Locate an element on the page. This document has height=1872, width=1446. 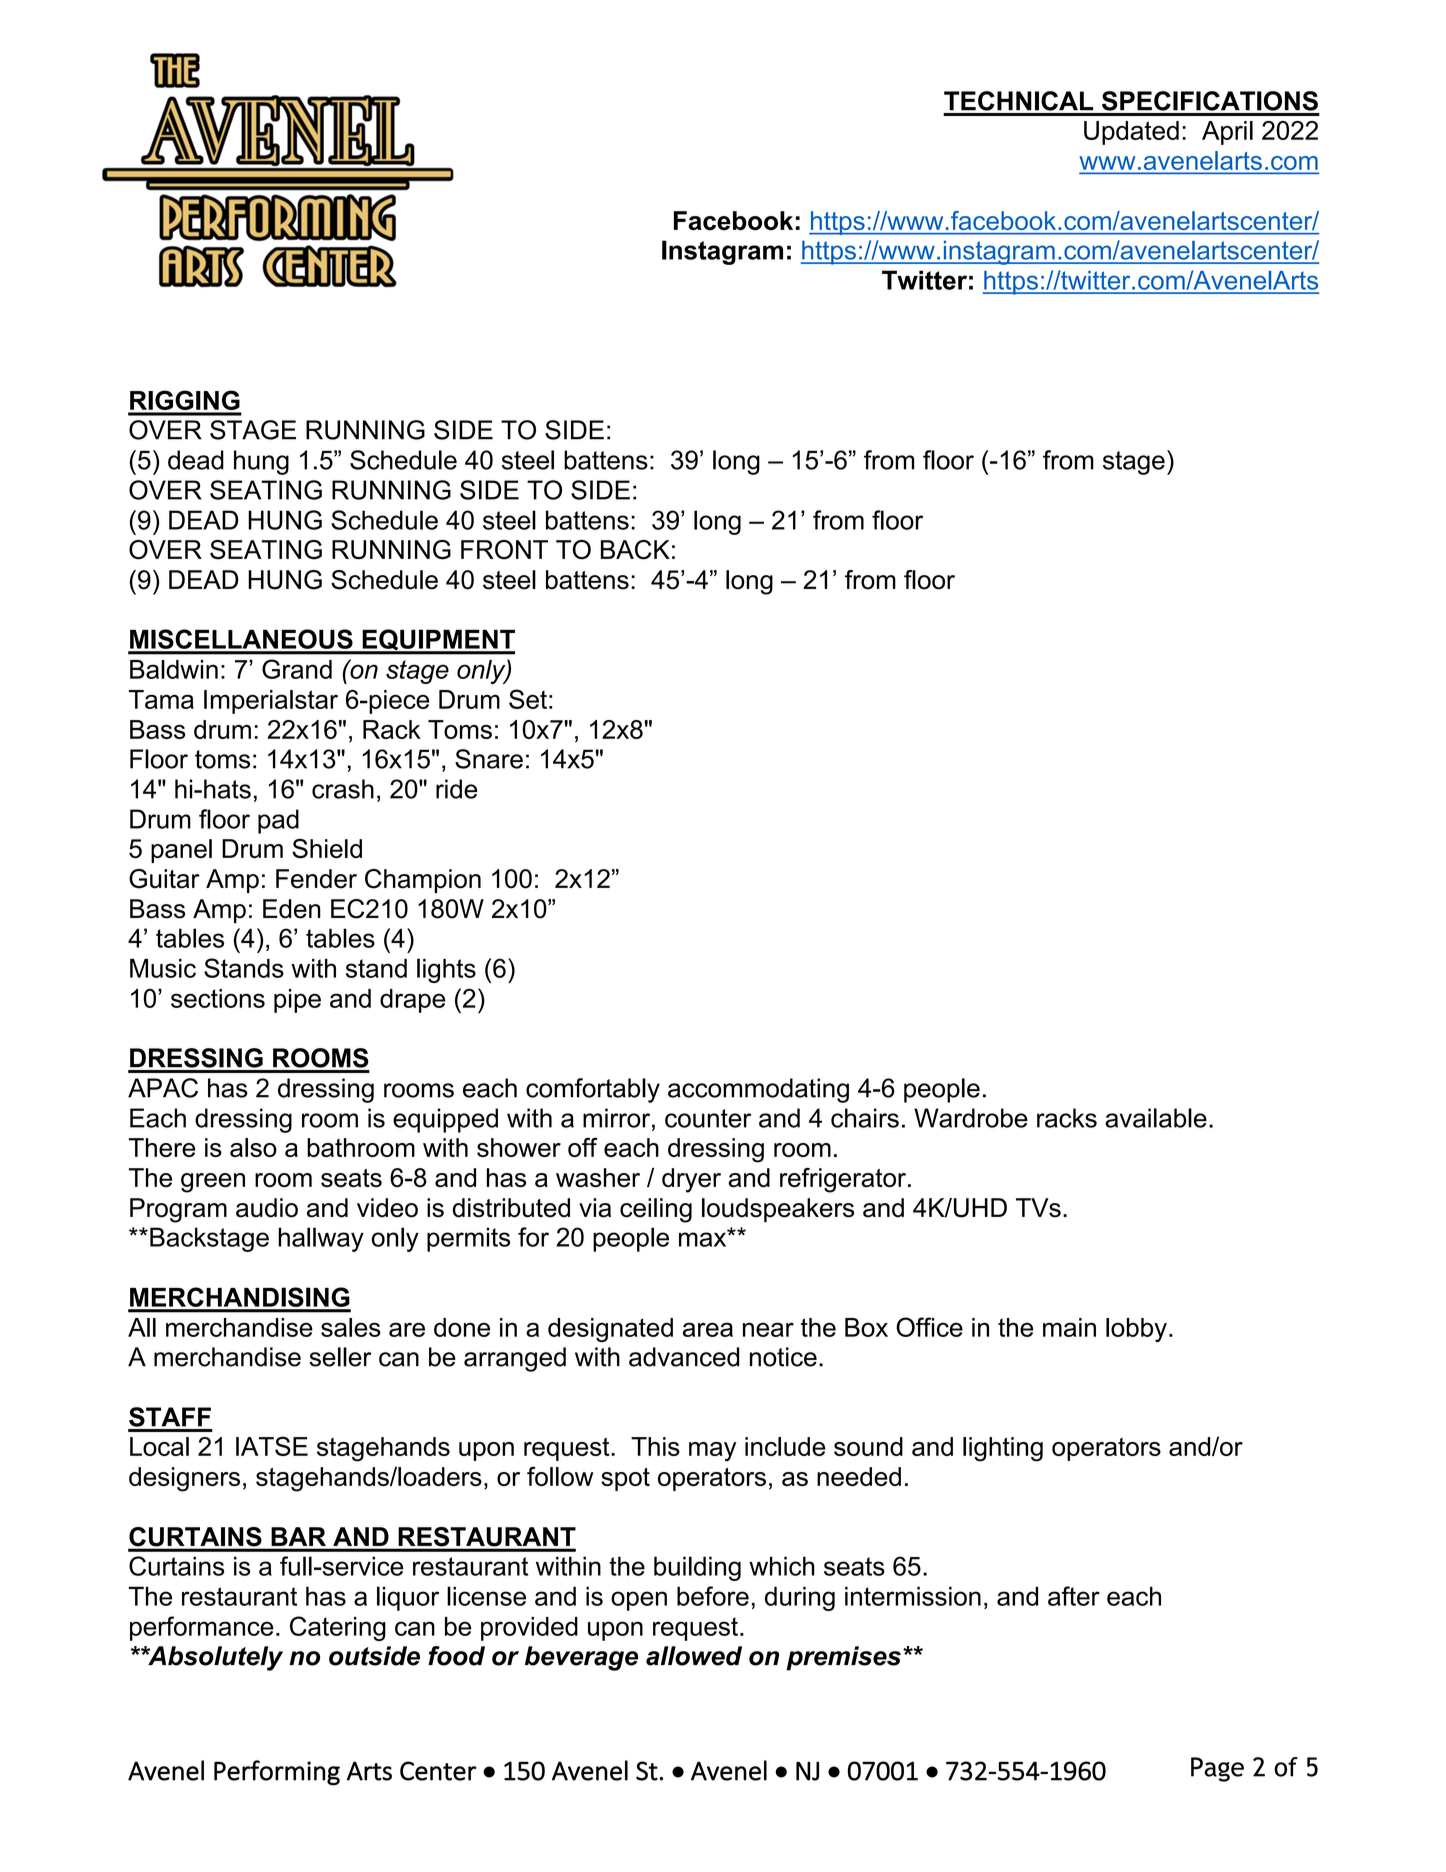
audio is located at coordinates (267, 1208).
